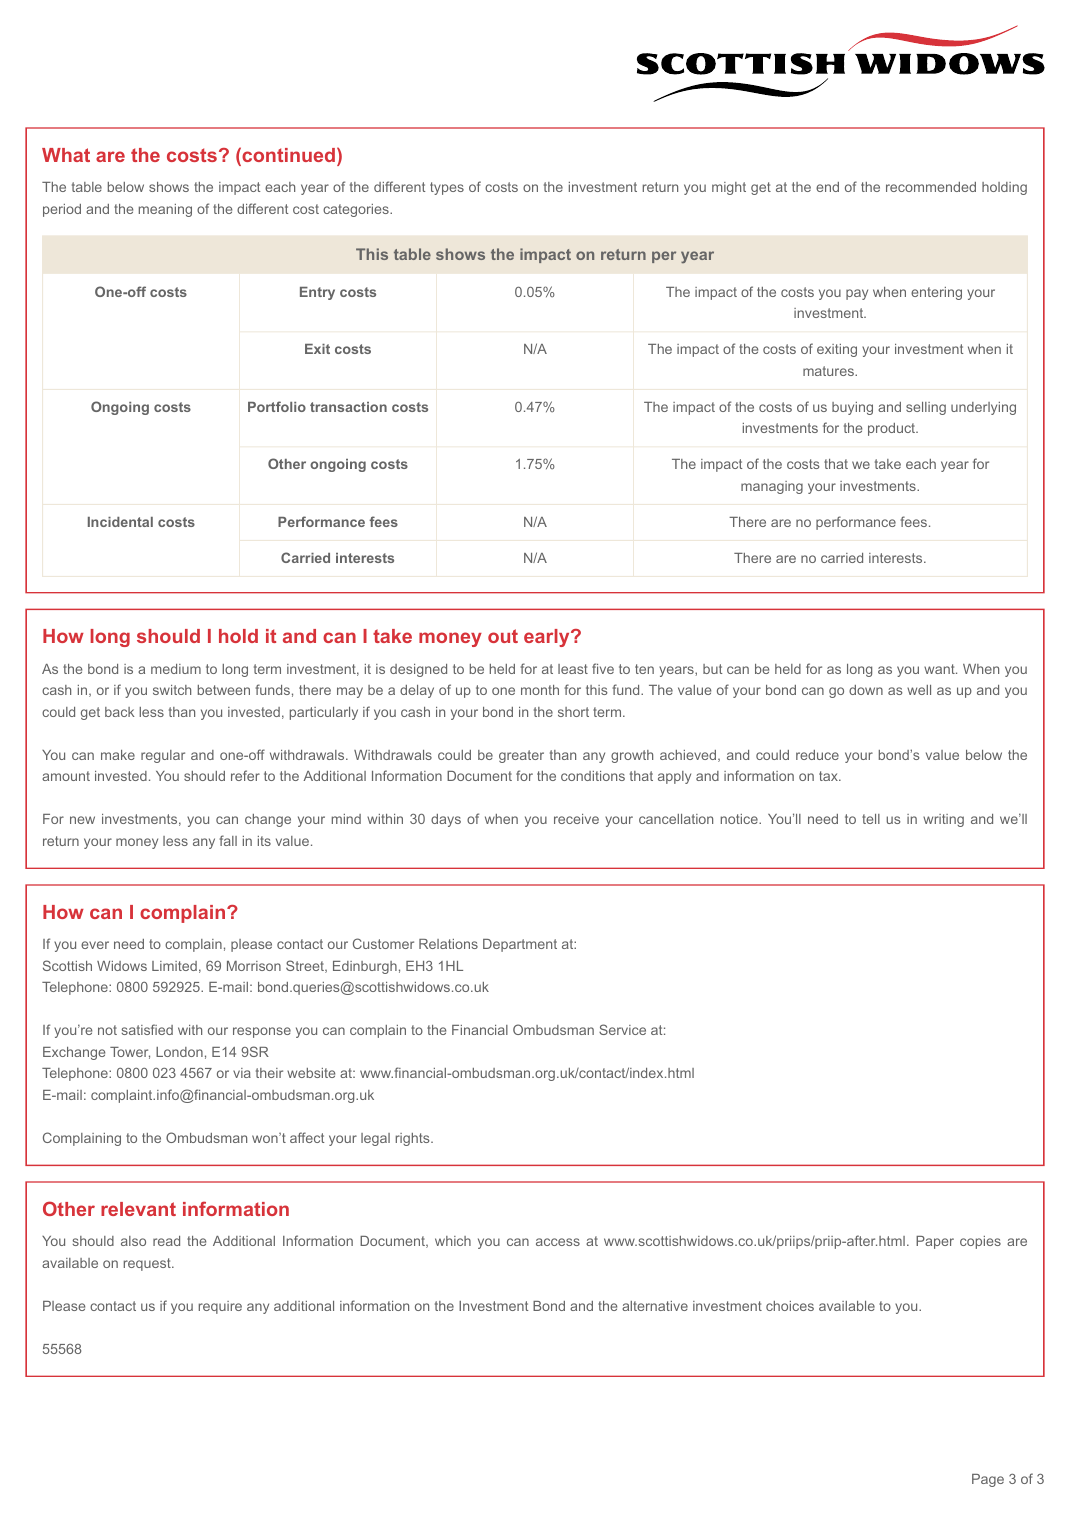 Image resolution: width=1070 pixels, height=1513 pixels. I want to click on meaning, so click(165, 210).
